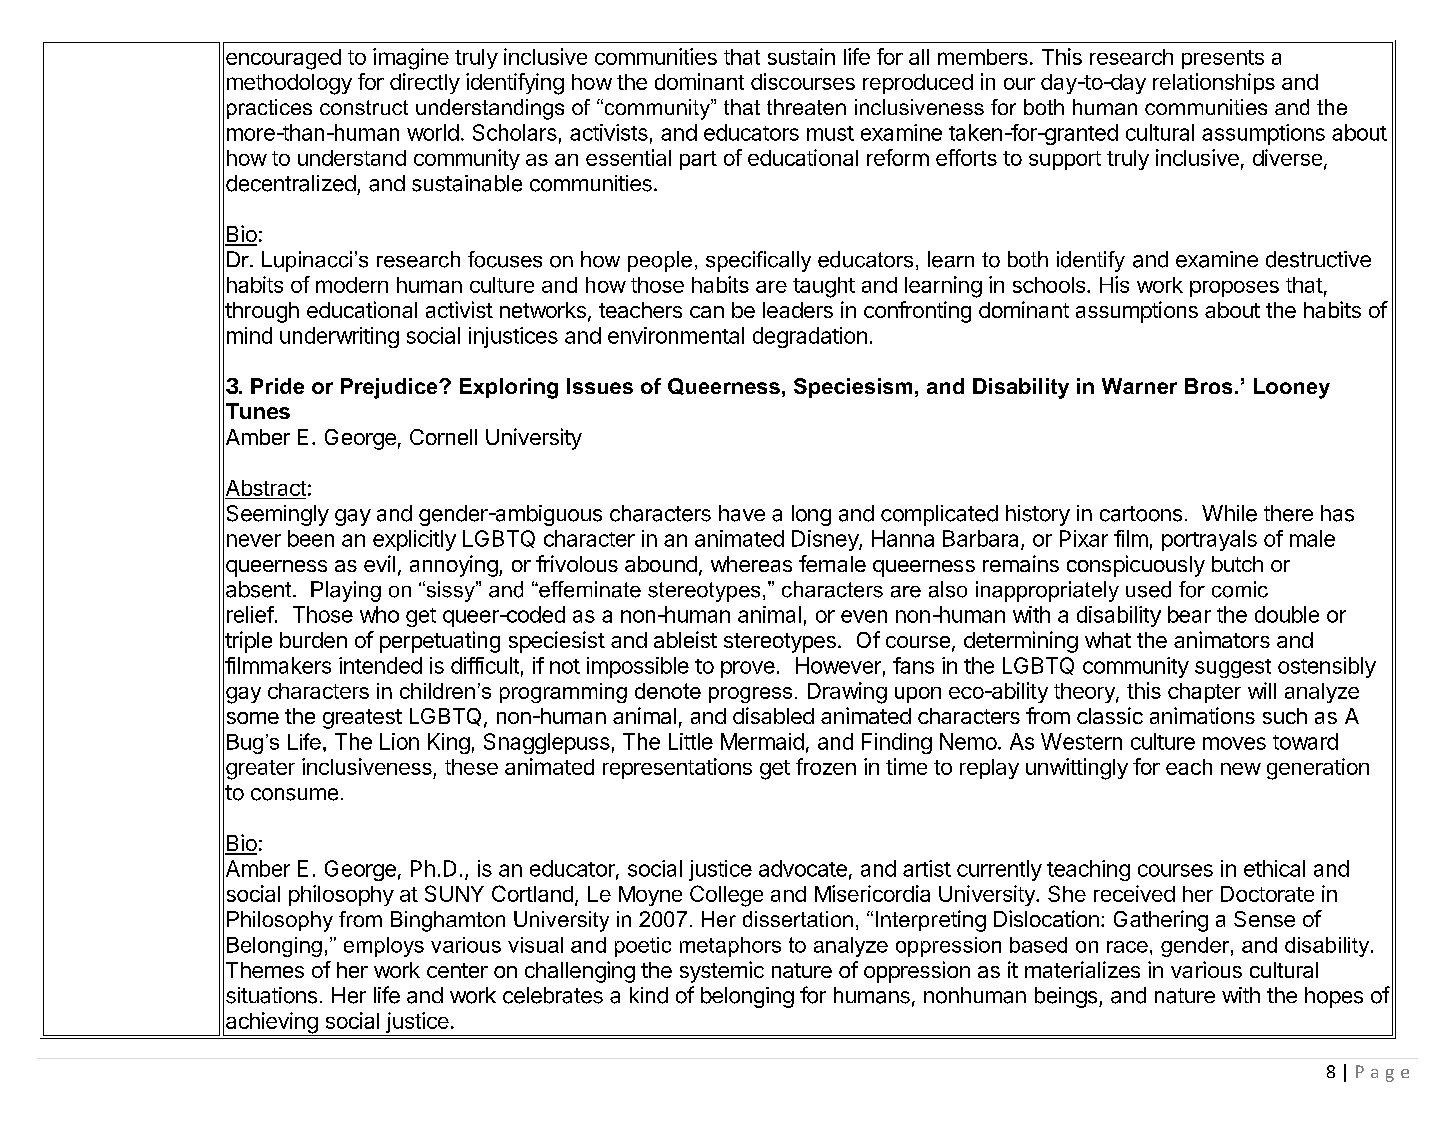 The image size is (1455, 1125). I want to click on threaten, so click(806, 107).
